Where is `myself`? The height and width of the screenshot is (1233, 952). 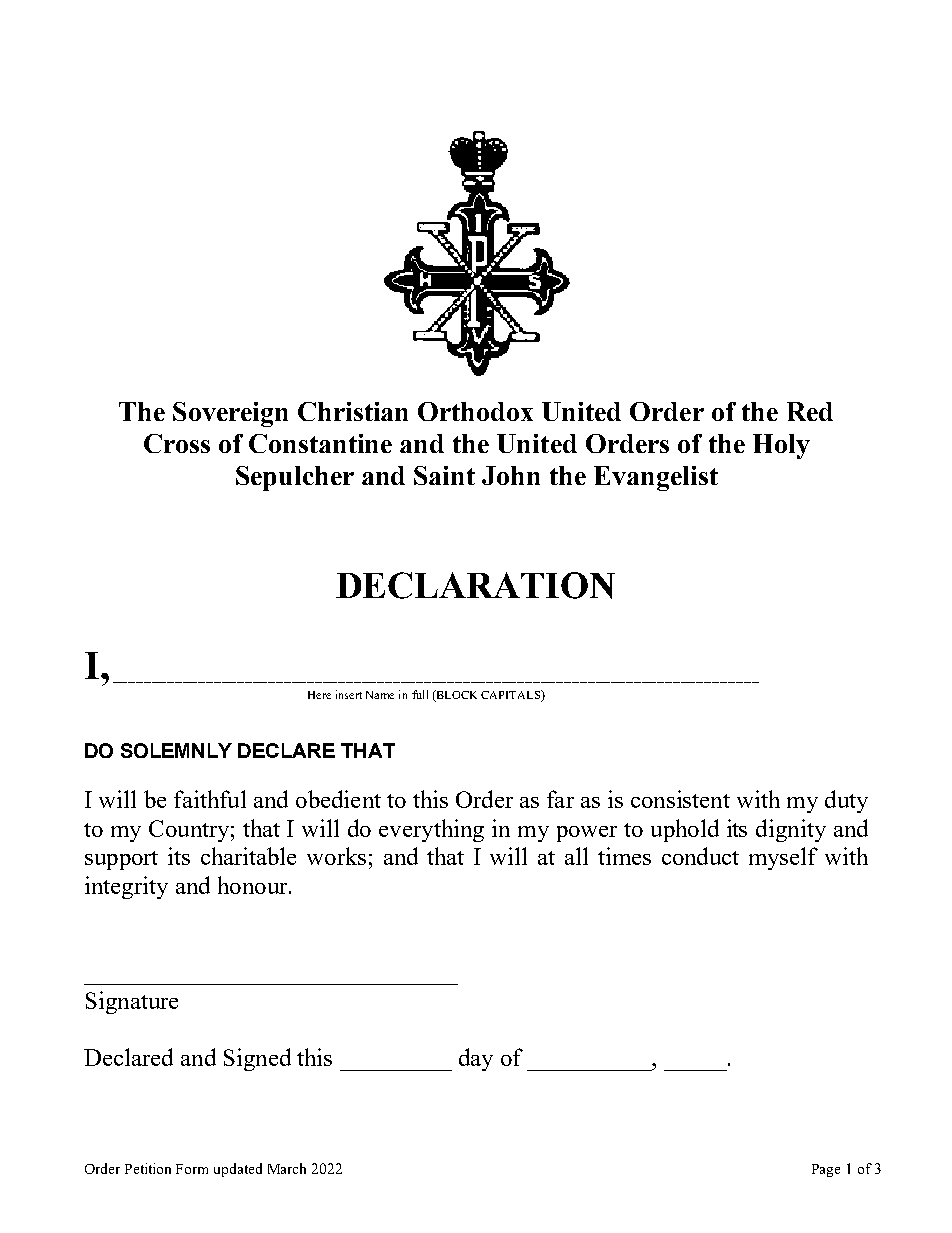
myself is located at coordinates (783, 858).
